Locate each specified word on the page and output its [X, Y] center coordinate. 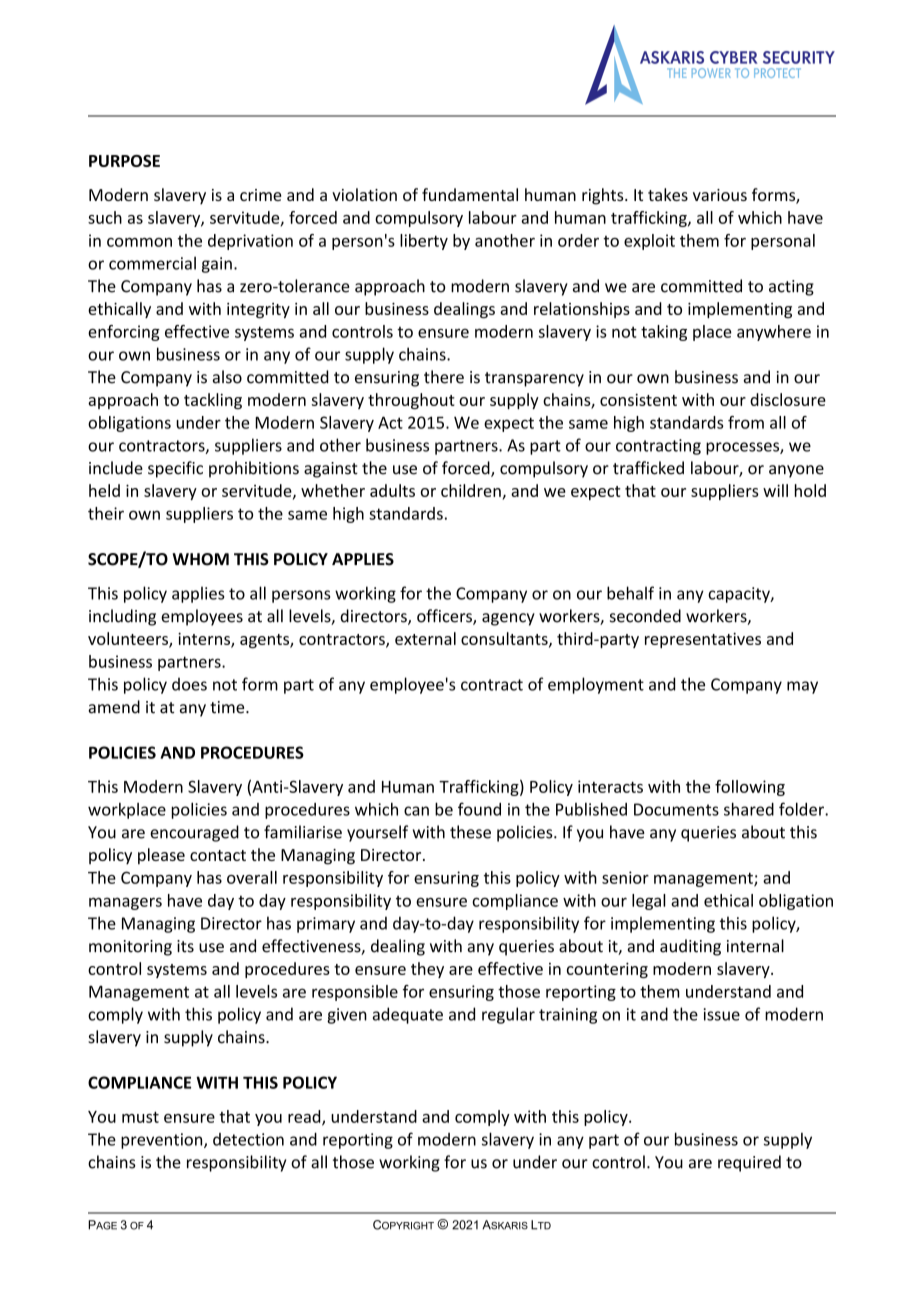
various [720, 195]
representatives [703, 640]
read [305, 1117]
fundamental [470, 194]
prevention [163, 1141]
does [189, 684]
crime [261, 195]
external [425, 638]
